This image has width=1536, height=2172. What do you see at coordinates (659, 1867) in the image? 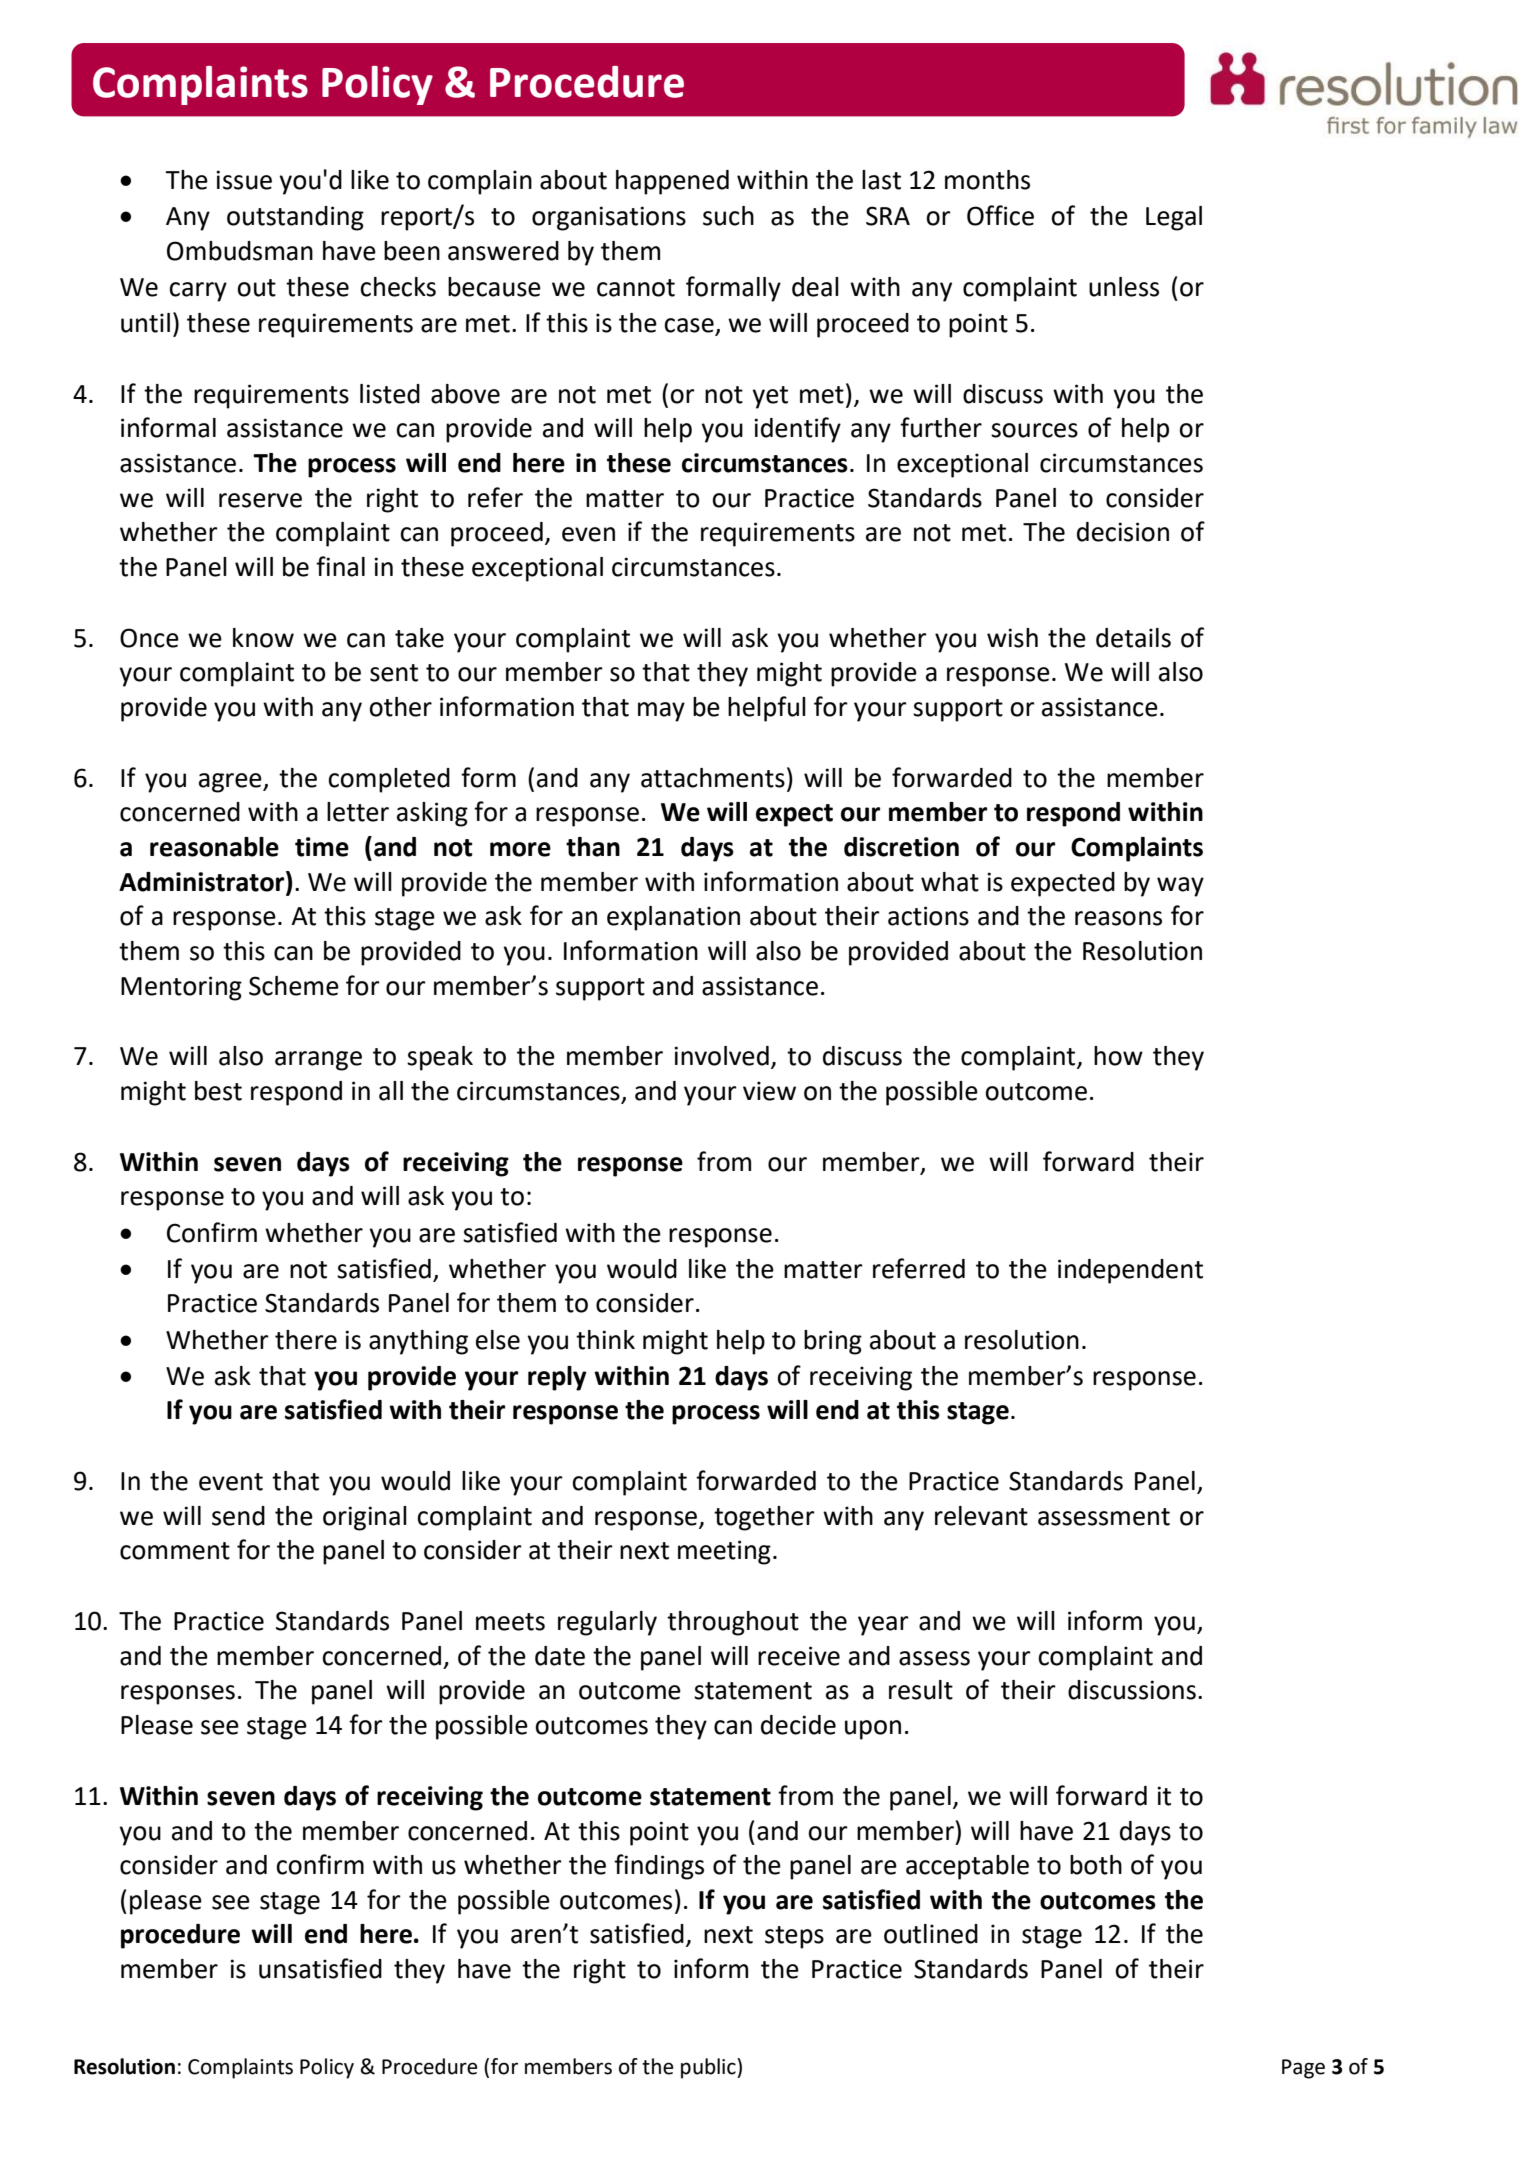
I see `findings` at bounding box center [659, 1867].
